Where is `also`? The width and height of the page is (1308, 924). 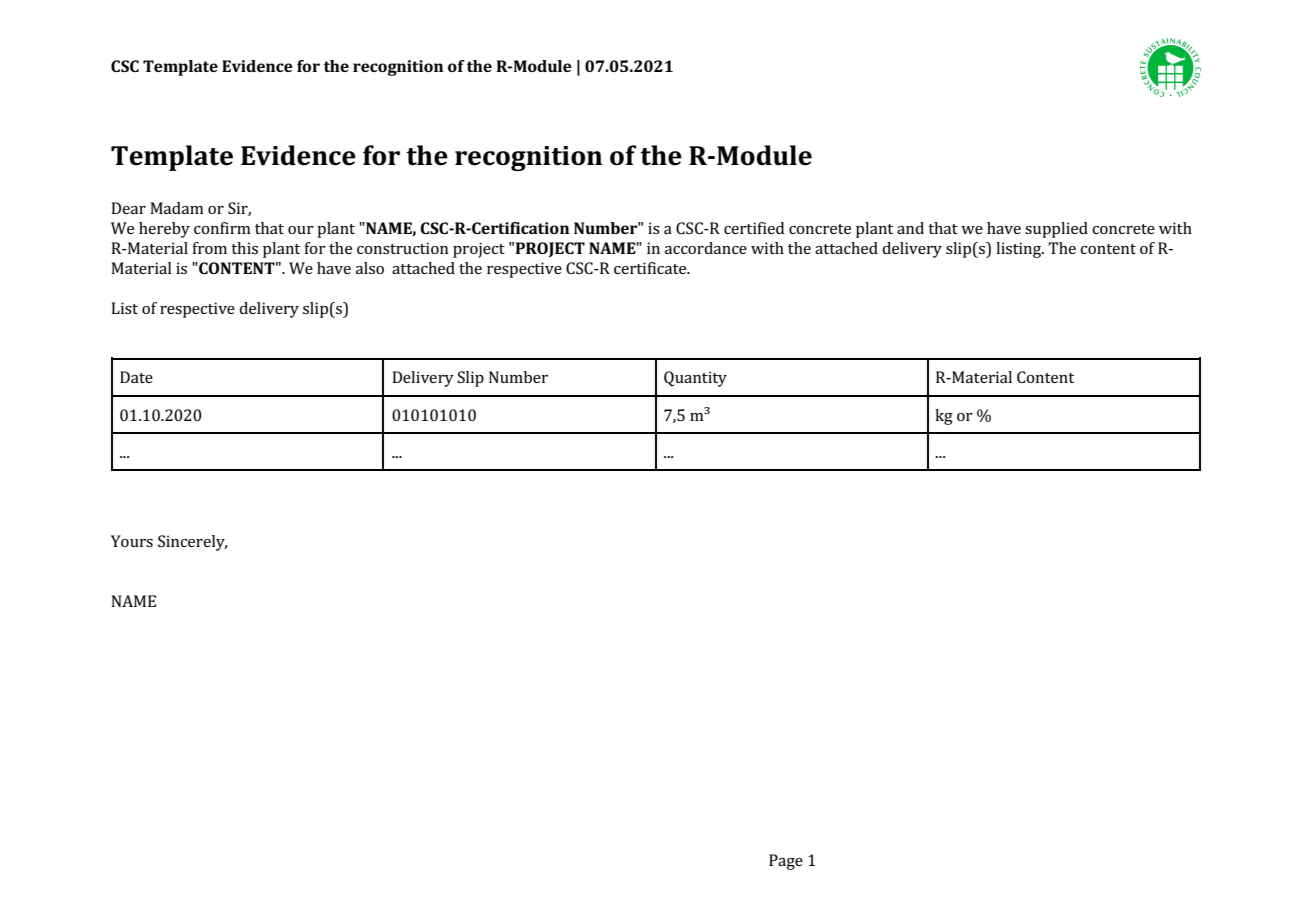
also is located at coordinates (370, 268).
